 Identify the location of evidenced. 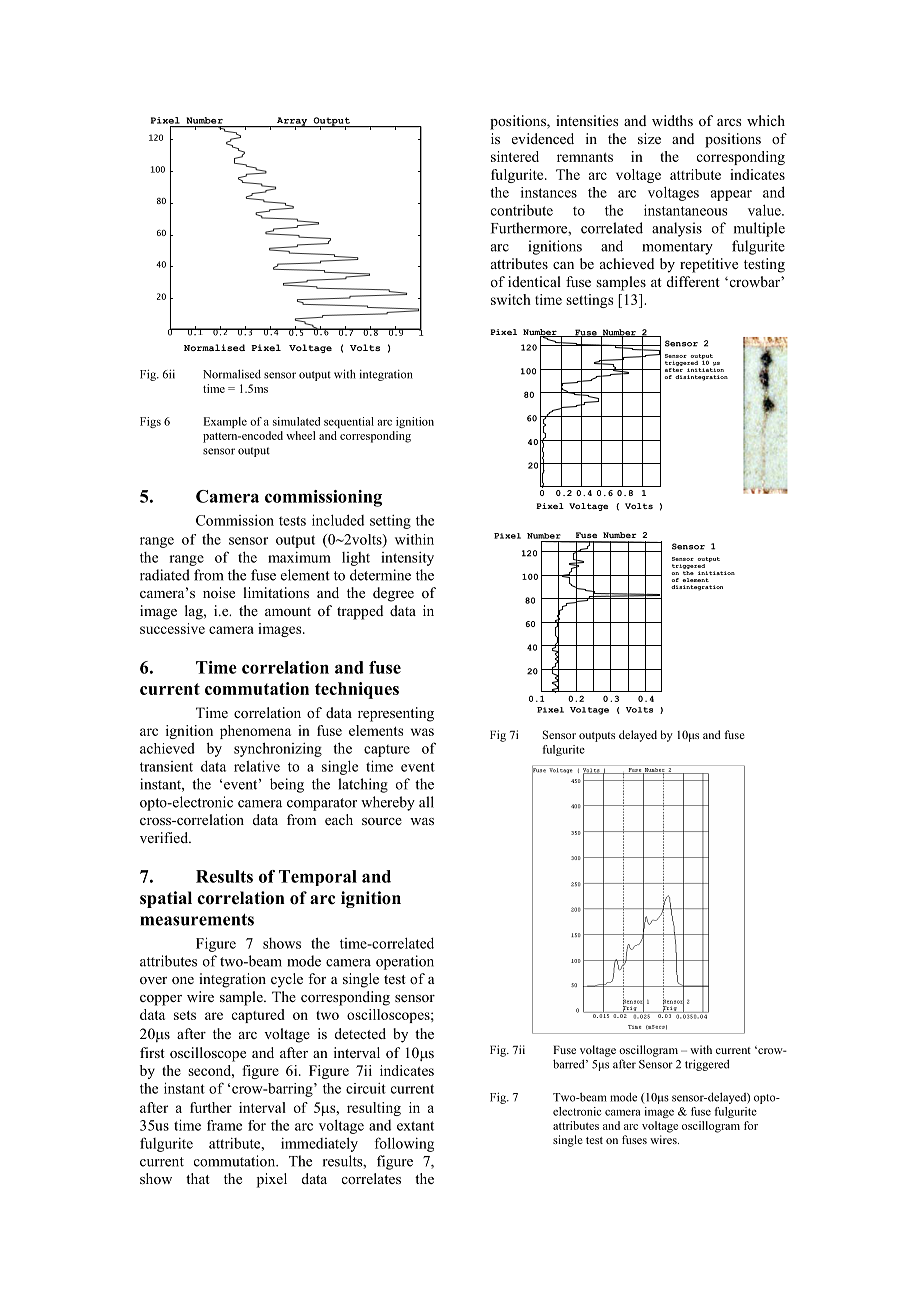
(543, 138).
